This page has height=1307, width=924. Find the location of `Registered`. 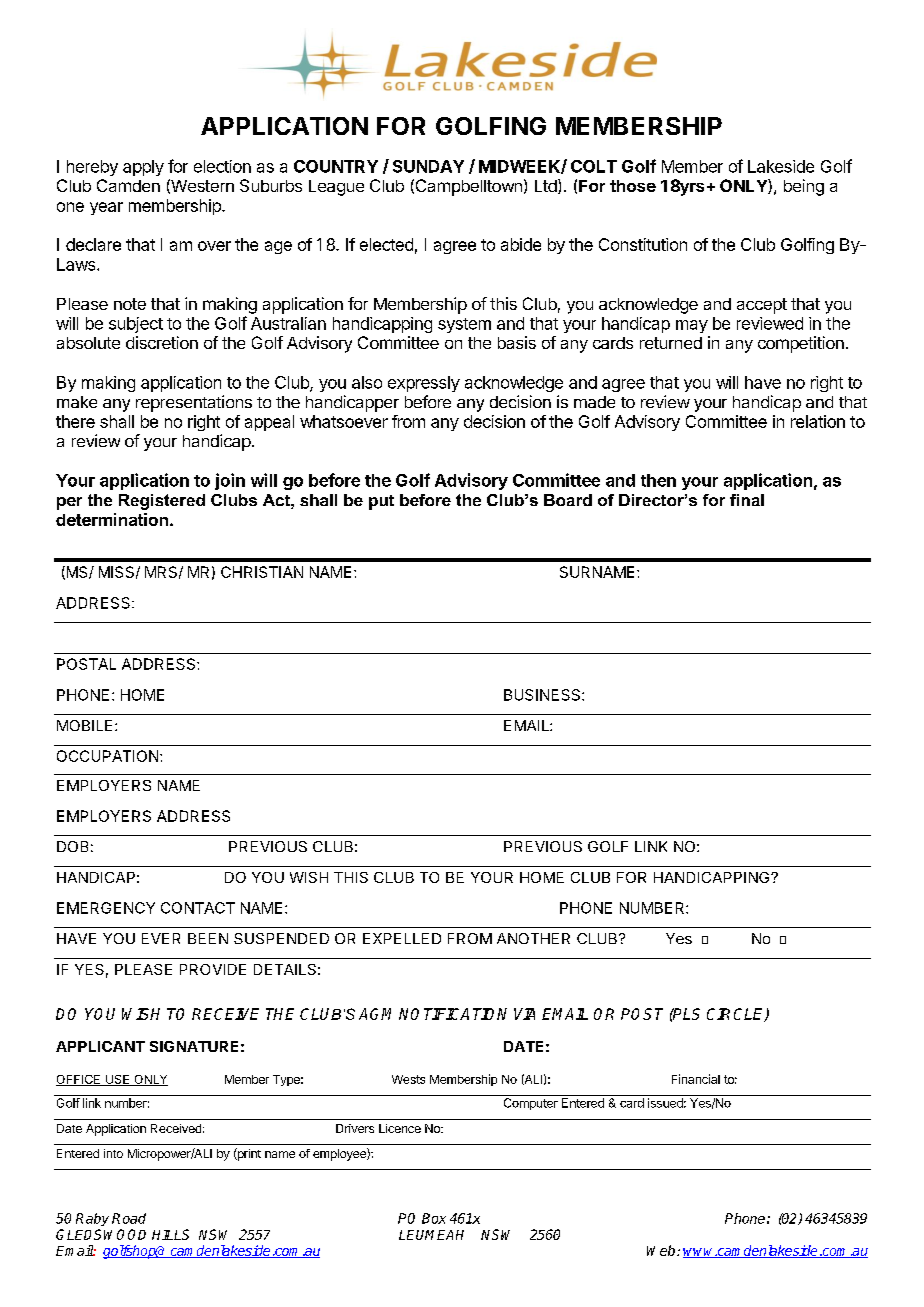

Registered is located at coordinates (162, 502).
